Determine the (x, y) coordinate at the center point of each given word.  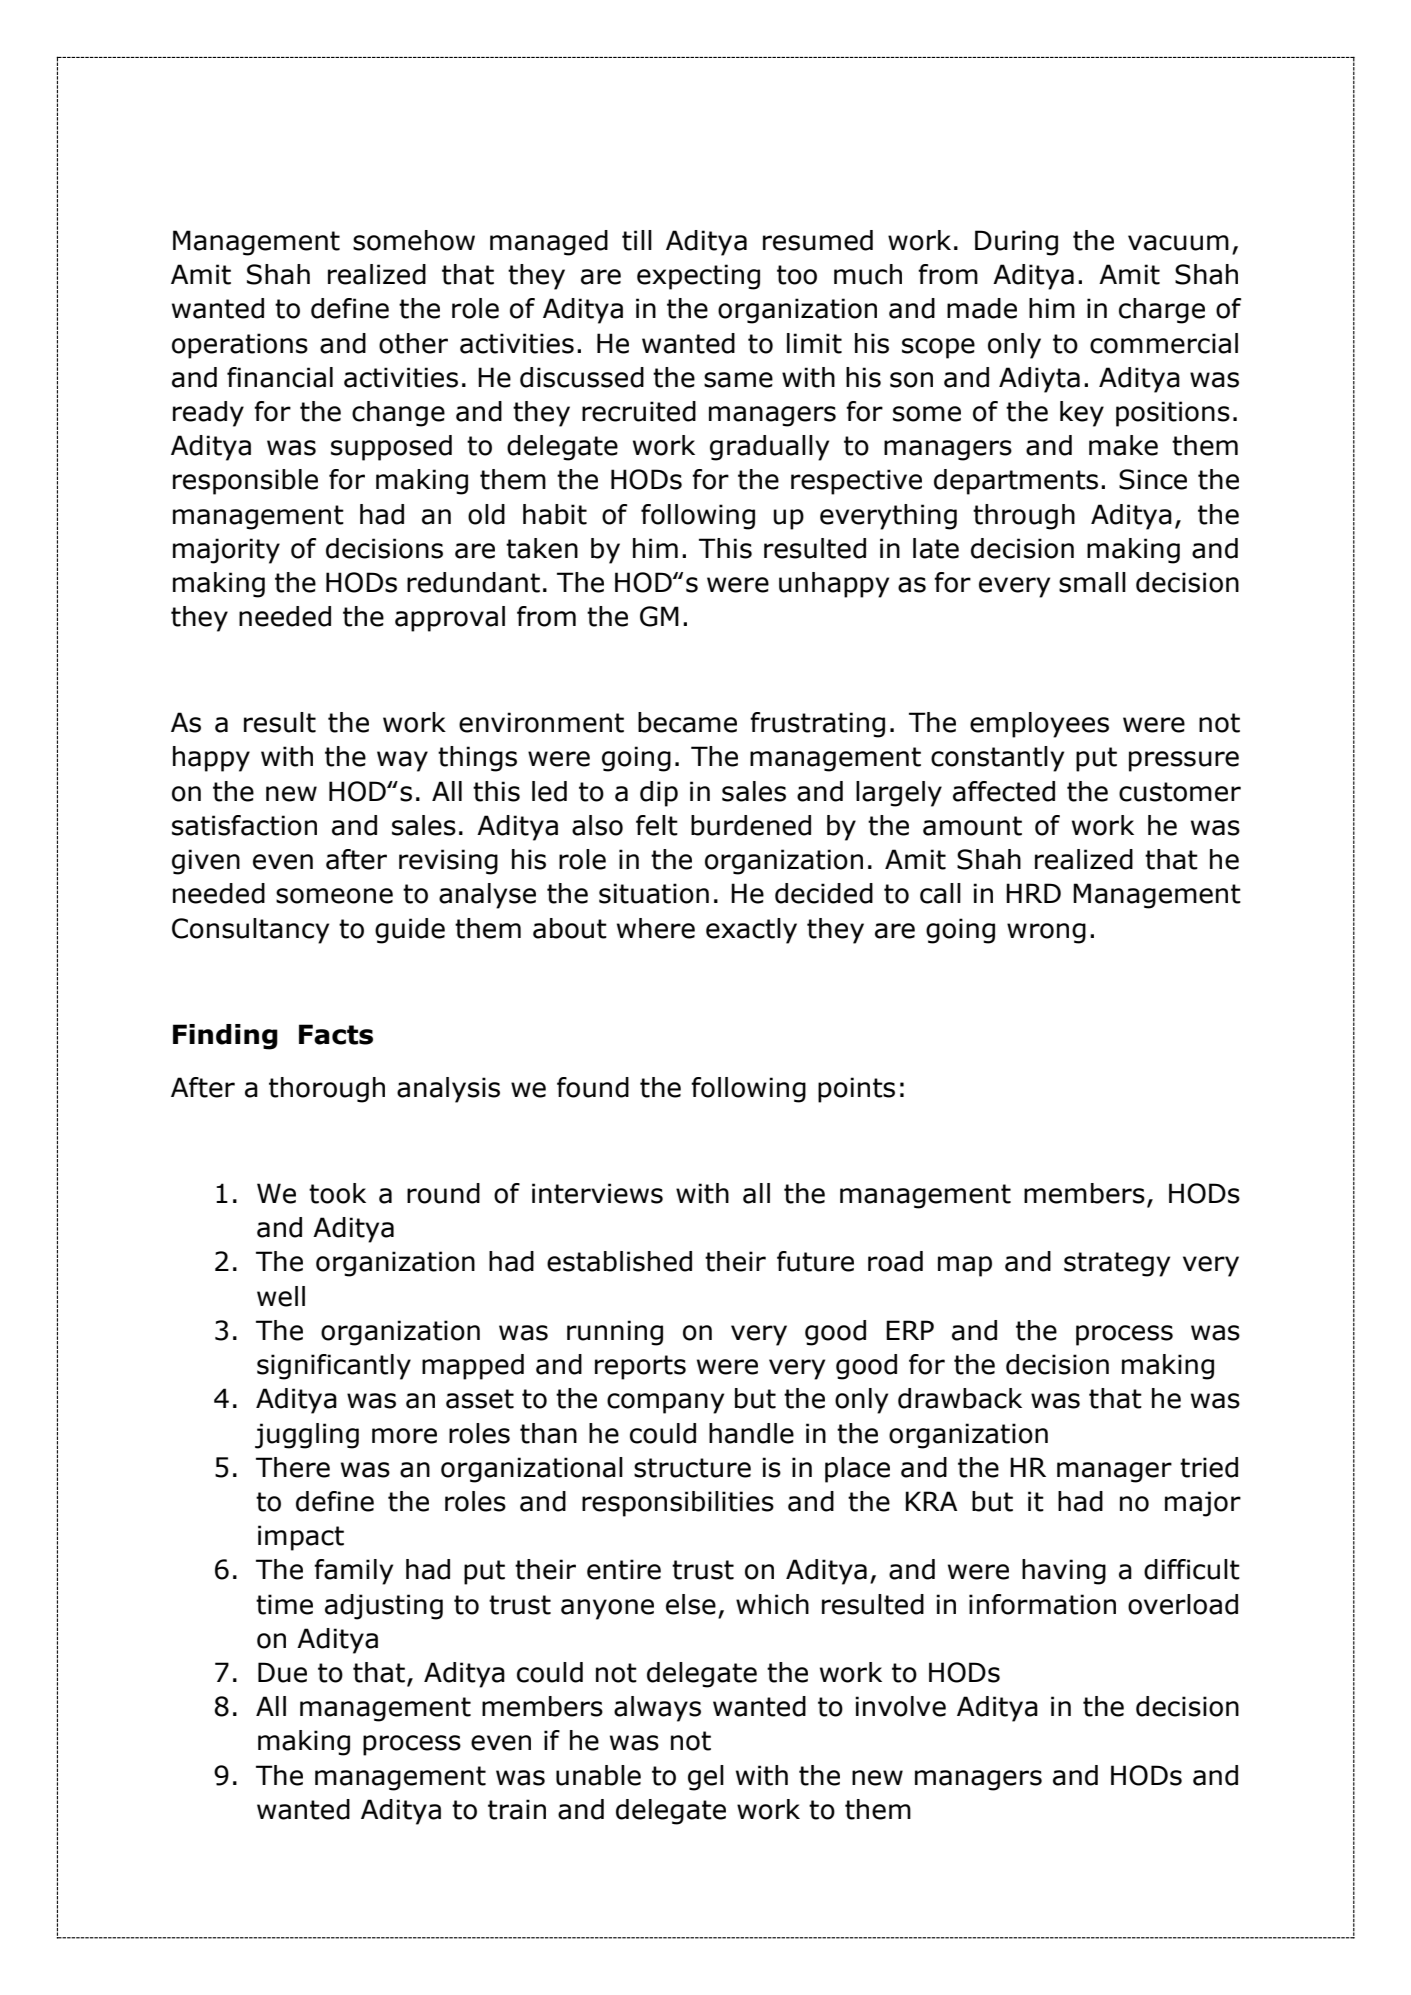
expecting (698, 277)
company (665, 1403)
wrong (1046, 933)
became (687, 722)
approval (450, 619)
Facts (336, 1034)
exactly (751, 931)
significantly (334, 1367)
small (1092, 582)
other (413, 343)
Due (282, 1672)
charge (1162, 311)
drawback (960, 1398)
